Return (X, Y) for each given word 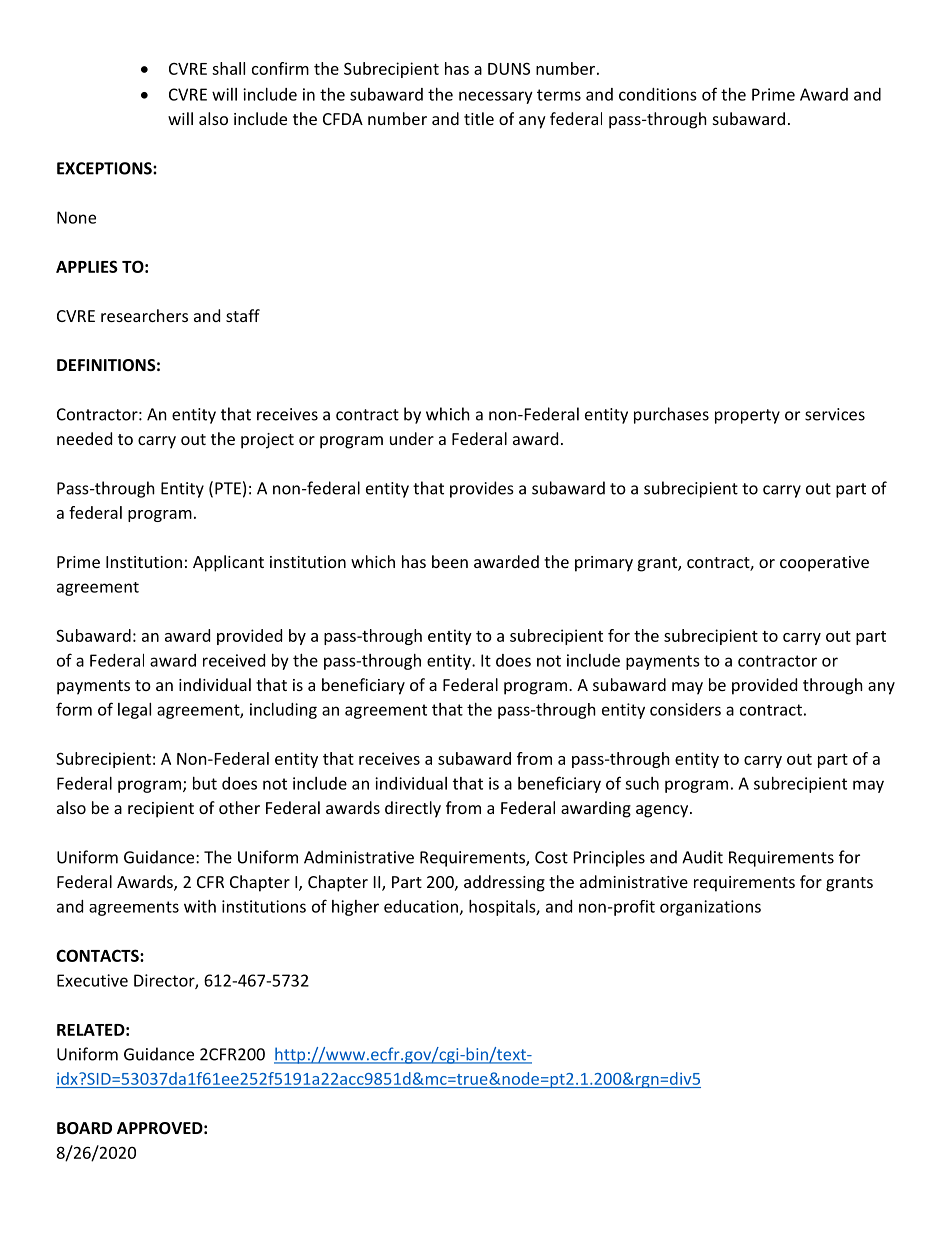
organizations (710, 908)
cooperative (824, 564)
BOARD (84, 1128)
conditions (658, 94)
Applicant (228, 563)
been (450, 561)
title (479, 118)
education (421, 906)
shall (228, 68)
